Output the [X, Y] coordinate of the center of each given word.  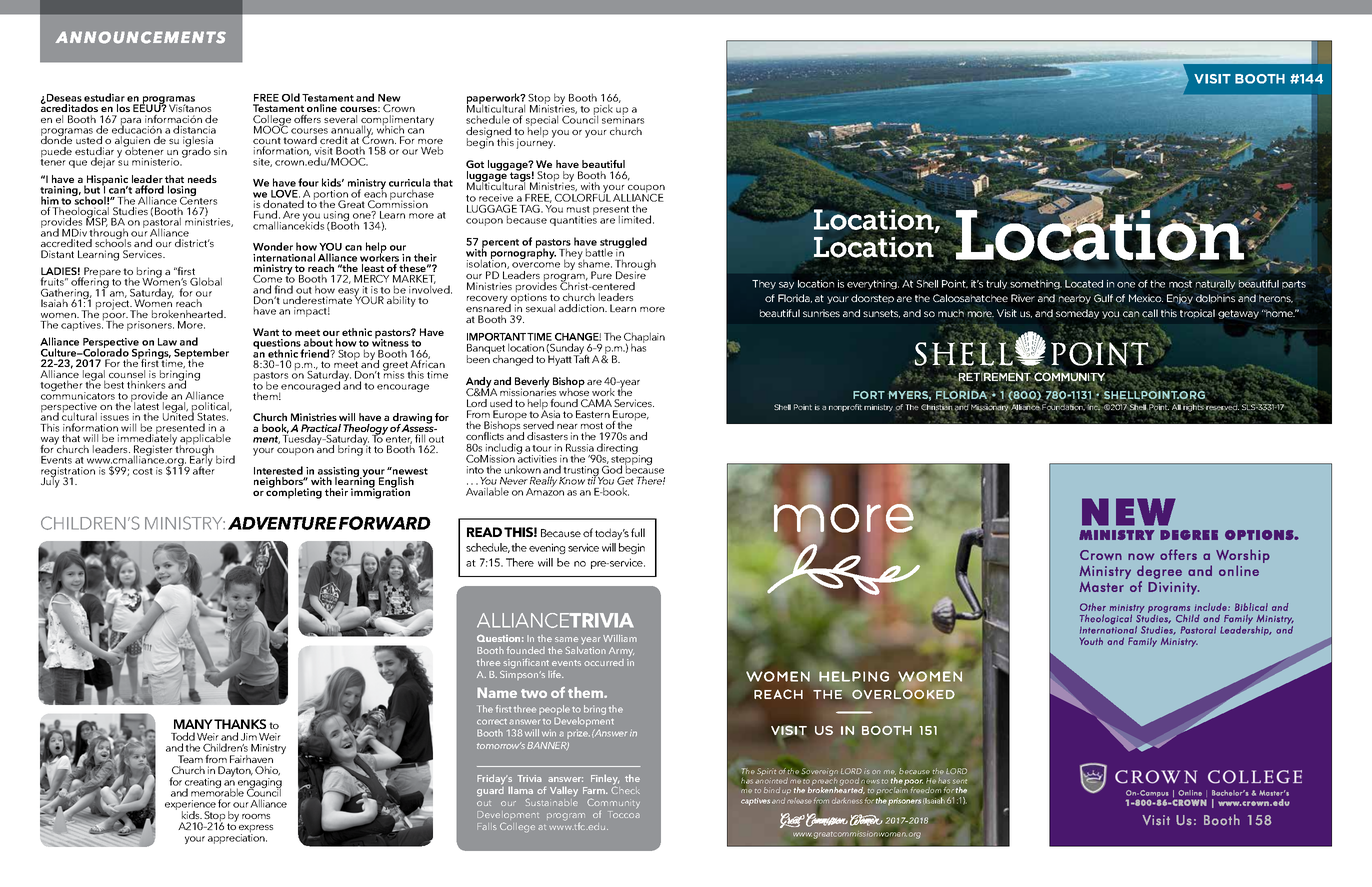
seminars [623, 119]
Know [572, 481]
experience [190, 806]
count [267, 142]
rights [1193, 407]
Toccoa [624, 814]
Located [1084, 284]
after [204, 469]
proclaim [892, 792]
